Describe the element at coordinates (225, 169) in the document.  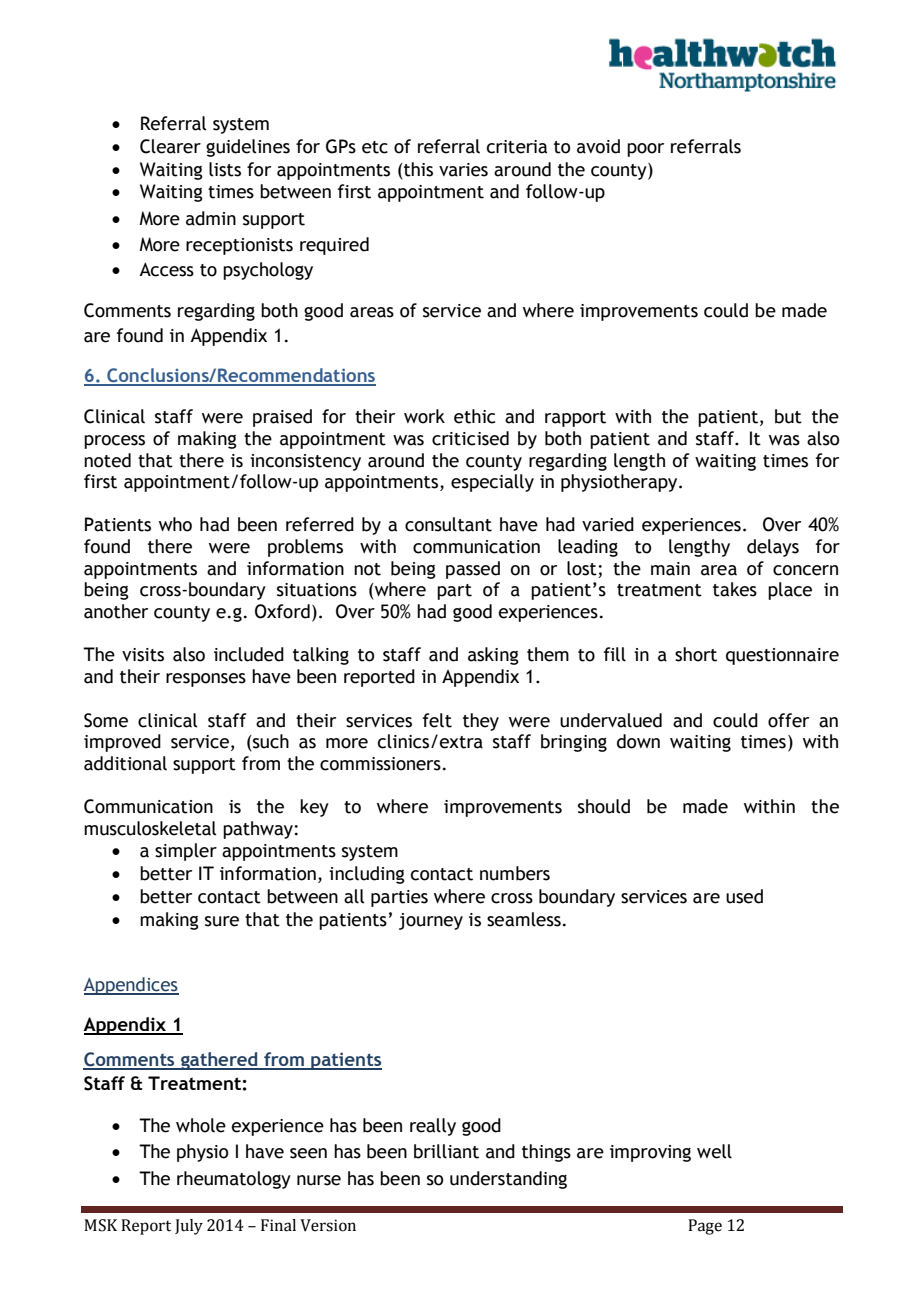
I see `lists` at that location.
